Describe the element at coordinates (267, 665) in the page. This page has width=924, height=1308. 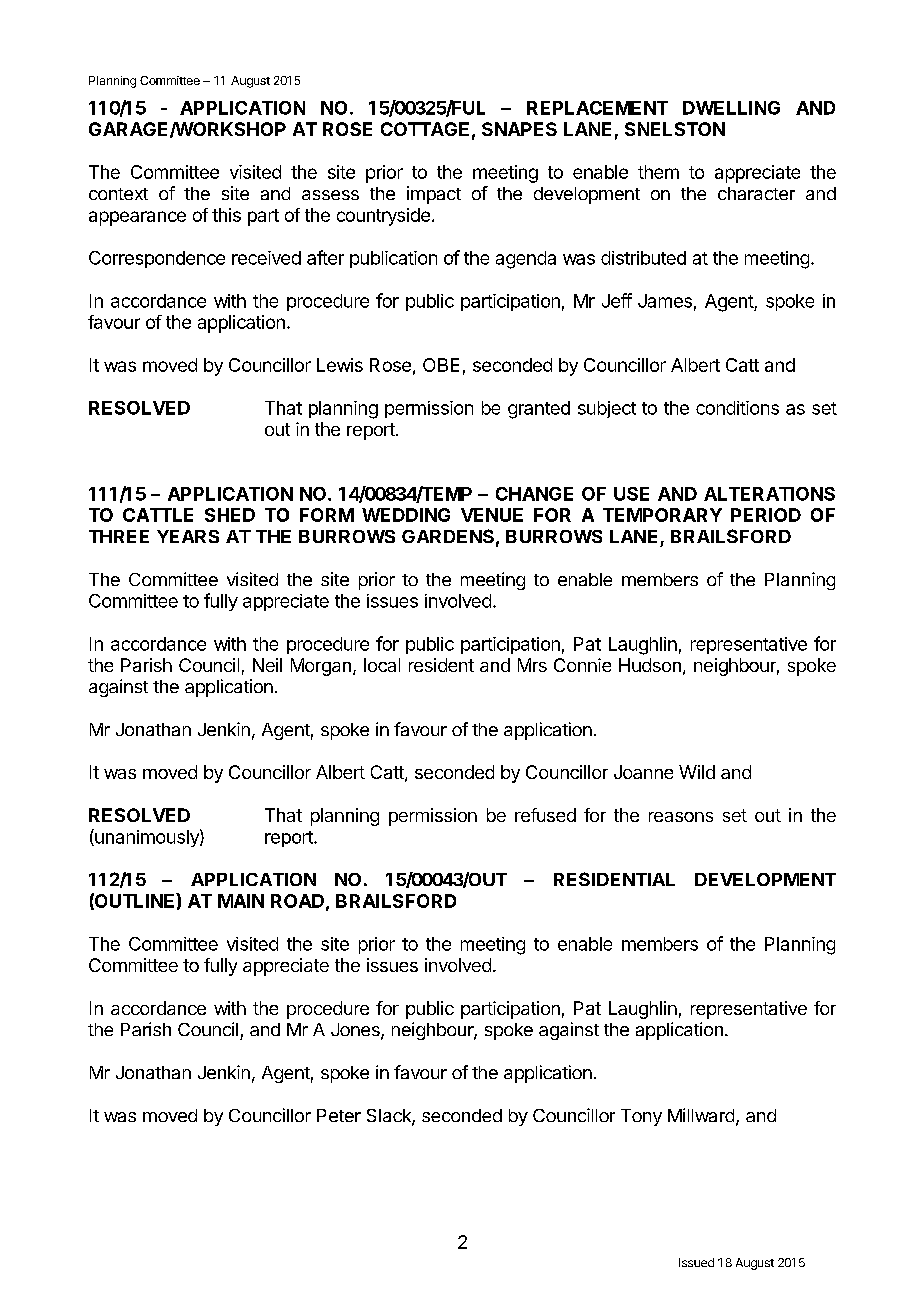
I see `Neil` at that location.
